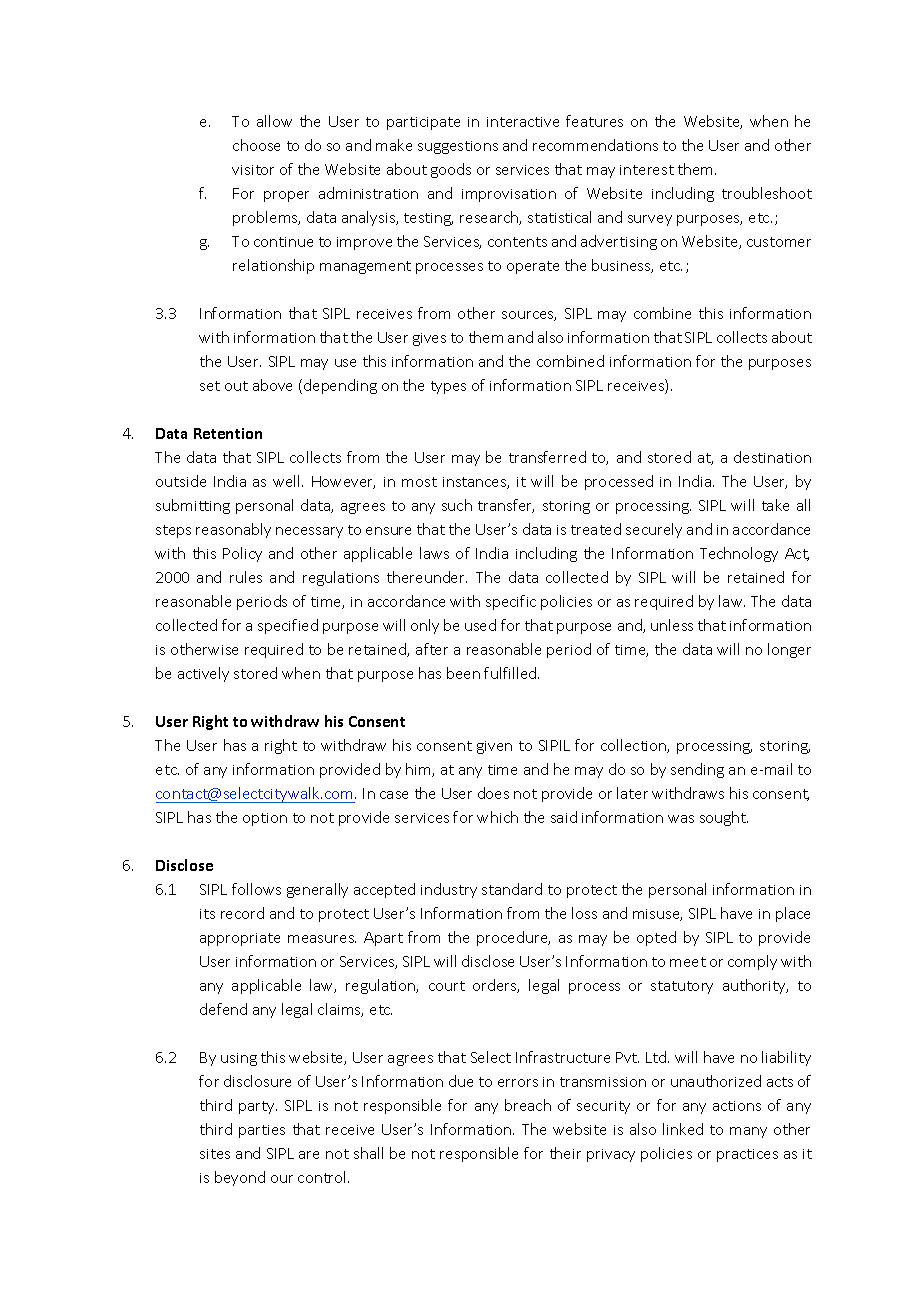 This document has width=924, height=1308. Describe the element at coordinates (672, 625) in the document. I see `unless` at that location.
